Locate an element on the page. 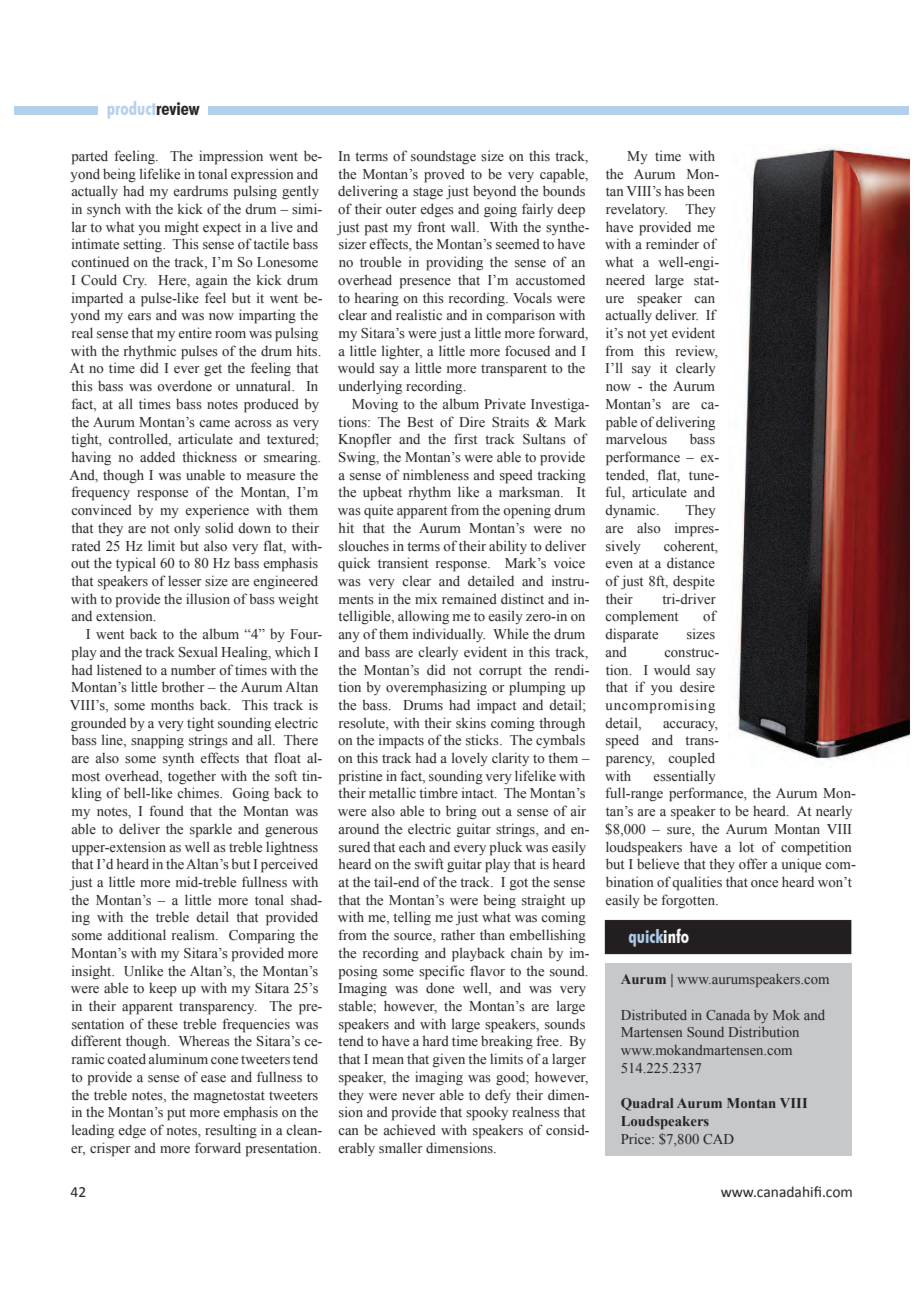  first is located at coordinates (465, 439).
